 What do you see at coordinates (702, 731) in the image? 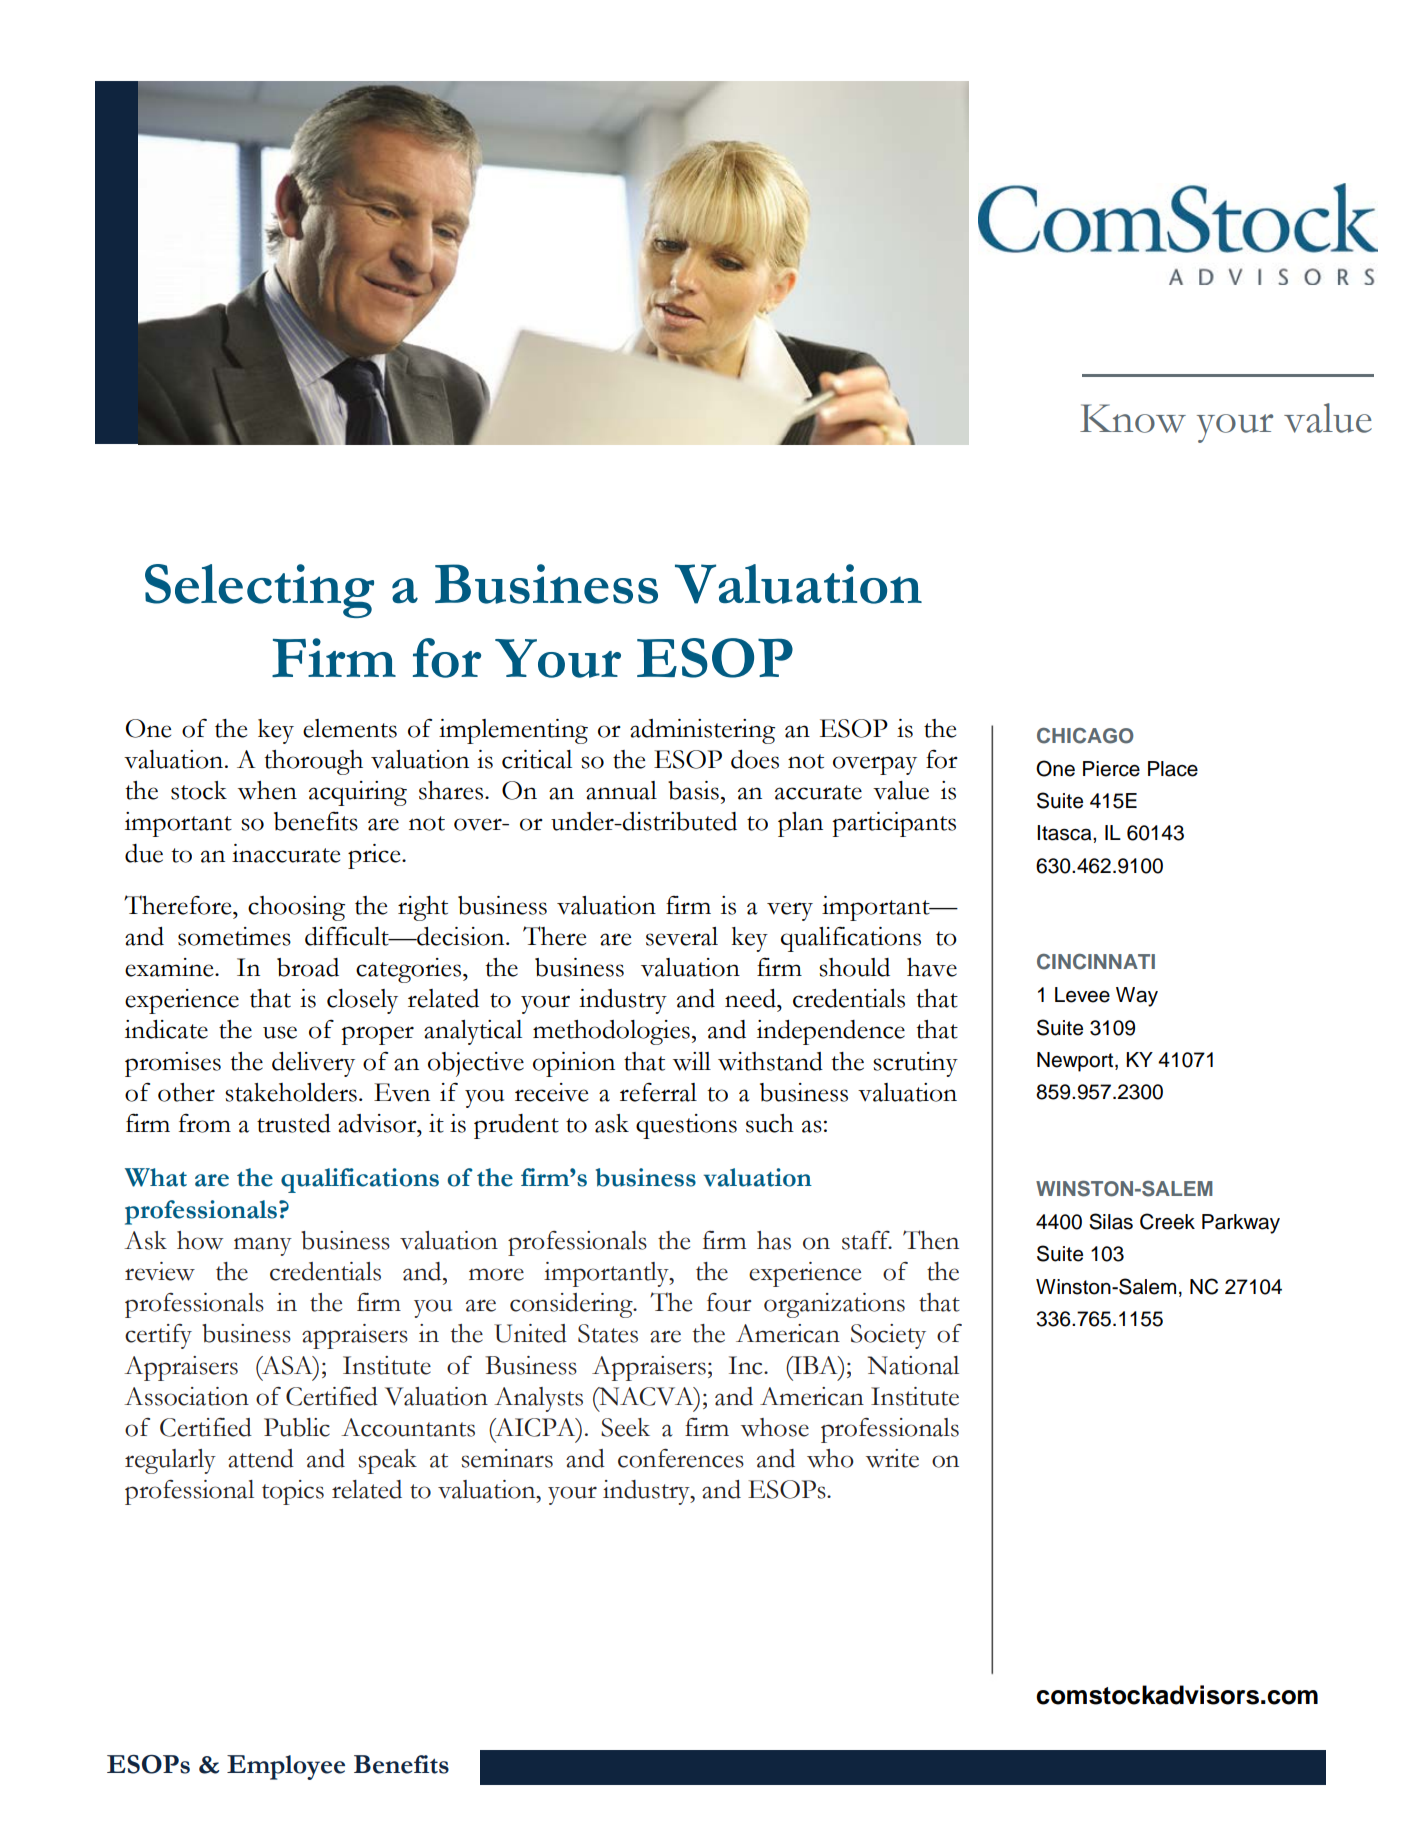
I see `administering` at bounding box center [702, 731].
